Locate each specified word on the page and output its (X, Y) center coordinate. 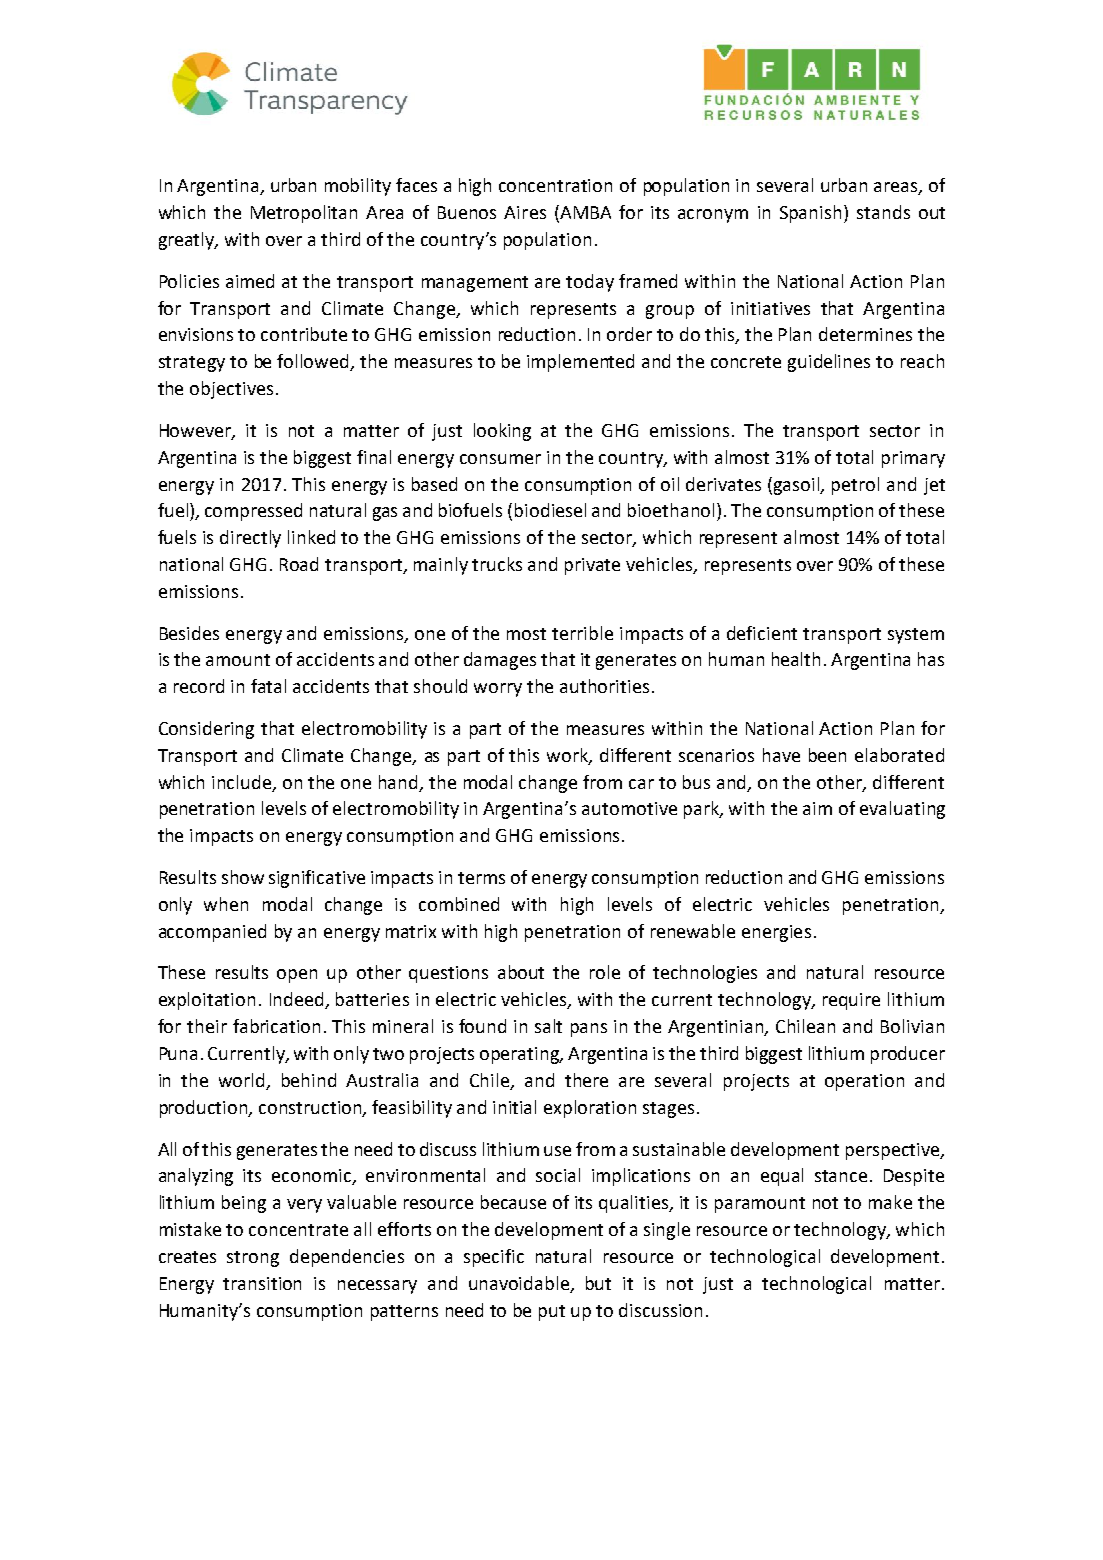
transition (262, 1283)
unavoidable (520, 1284)
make (890, 1202)
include (243, 783)
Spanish (810, 214)
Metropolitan (304, 214)
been (827, 755)
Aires (525, 212)
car (641, 784)
